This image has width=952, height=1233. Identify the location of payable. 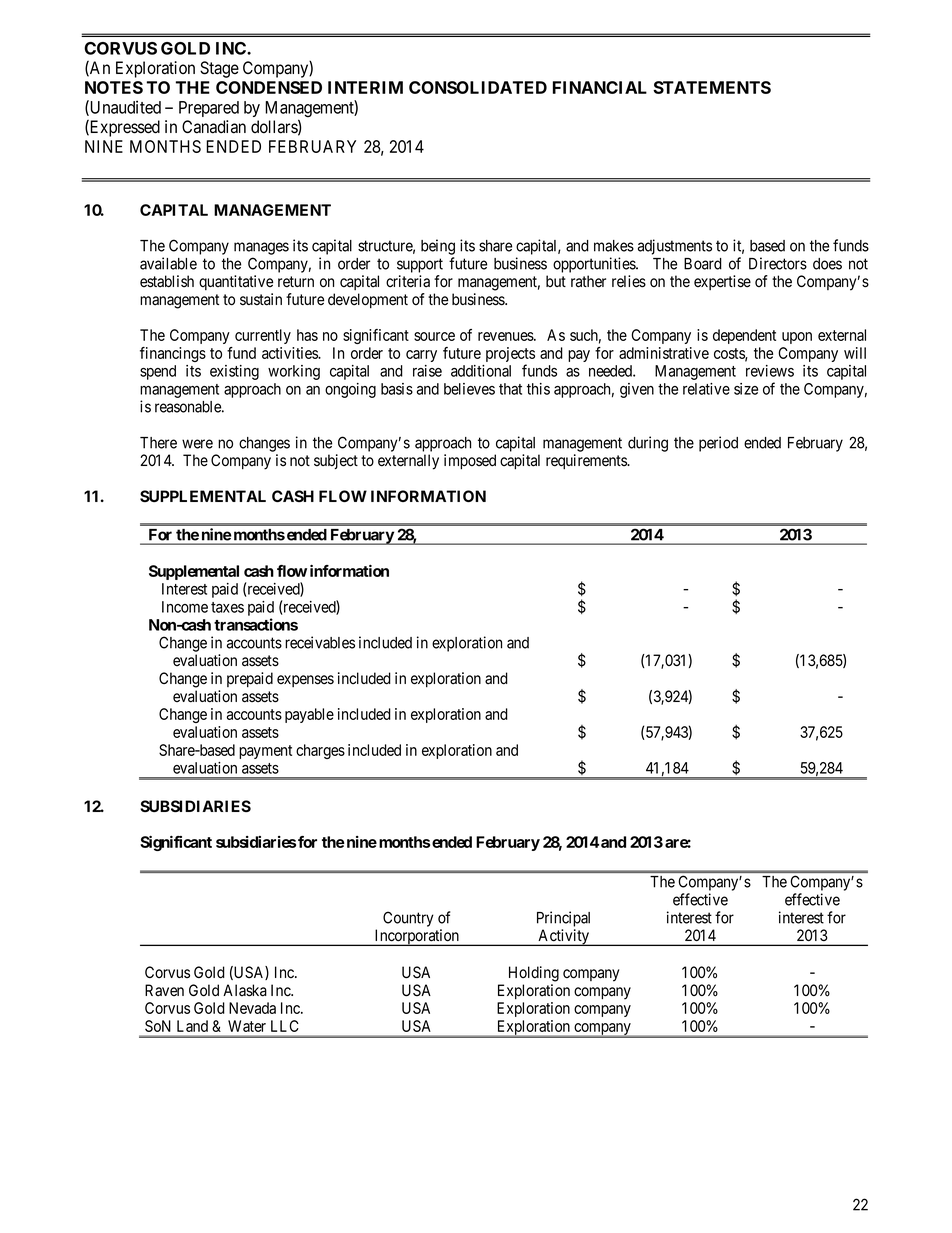
(309, 715).
